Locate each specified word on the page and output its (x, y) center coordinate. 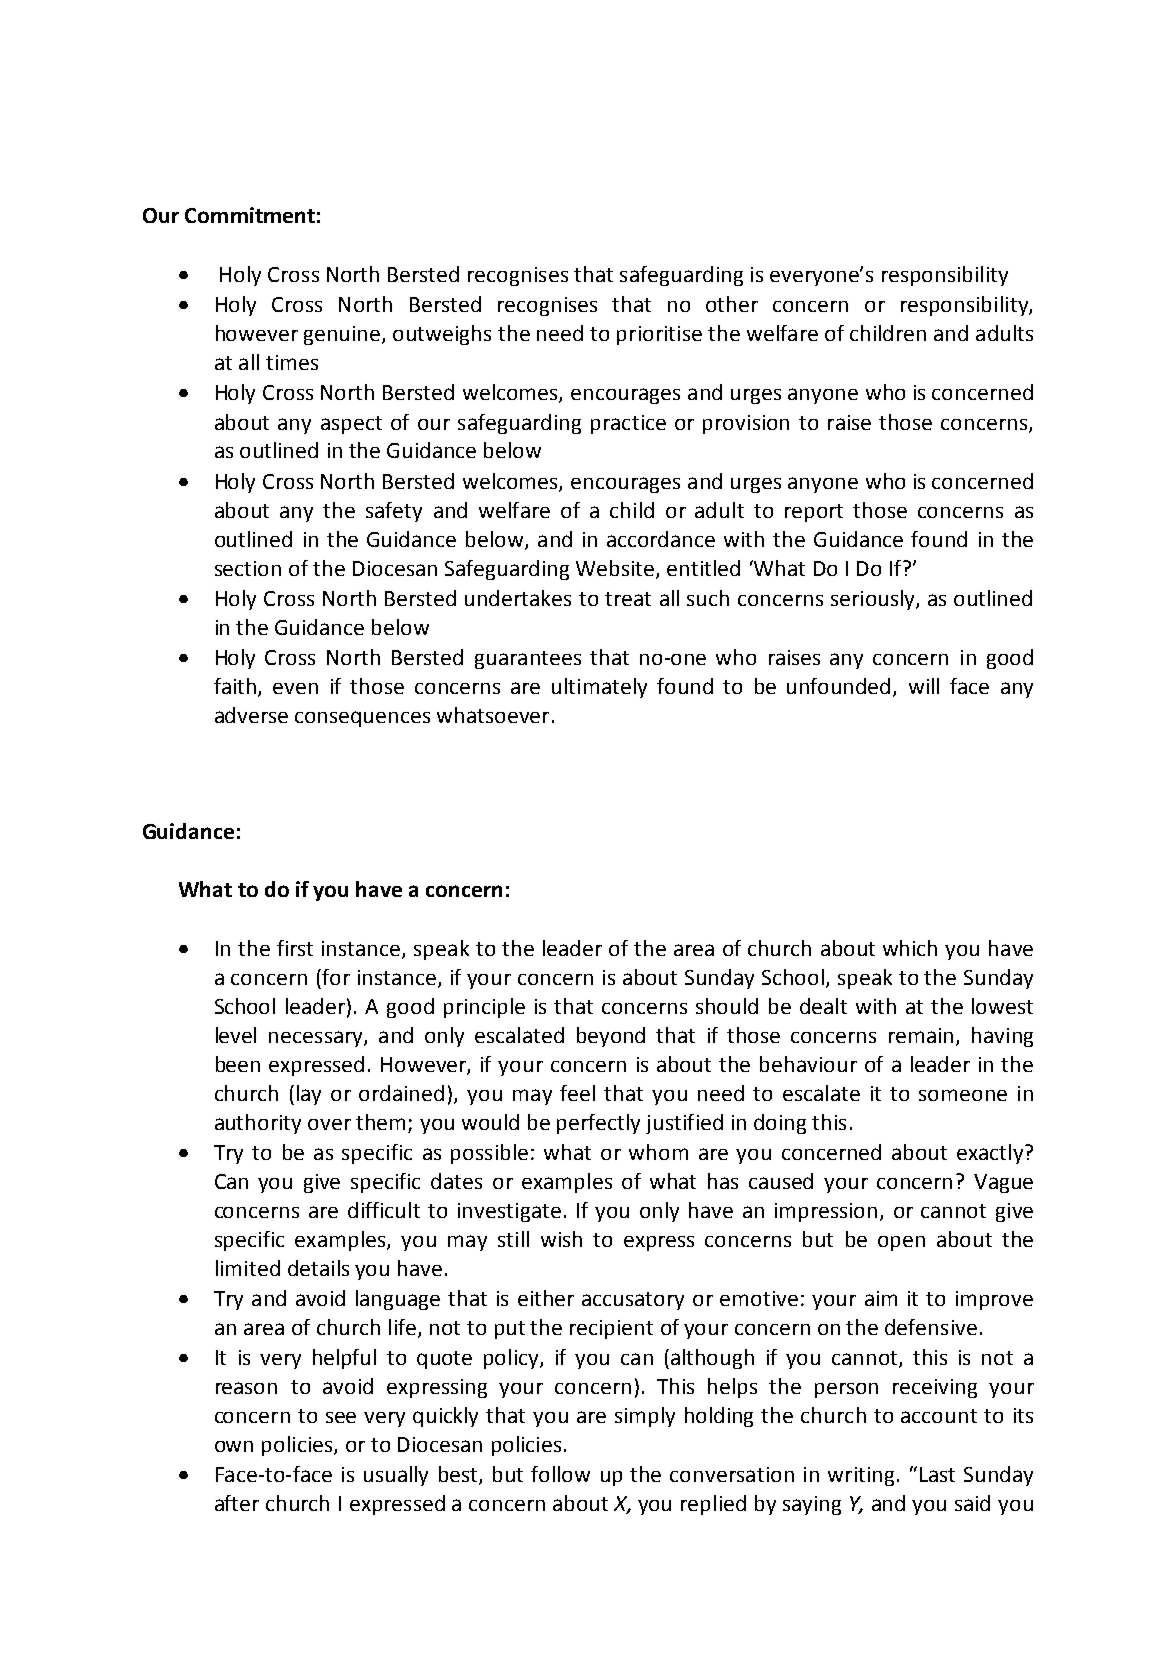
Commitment (250, 215)
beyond (611, 1037)
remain (921, 1035)
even (295, 688)
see (341, 1417)
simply (645, 1417)
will (924, 686)
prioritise (659, 335)
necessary (317, 1039)
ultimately (599, 688)
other (732, 304)
